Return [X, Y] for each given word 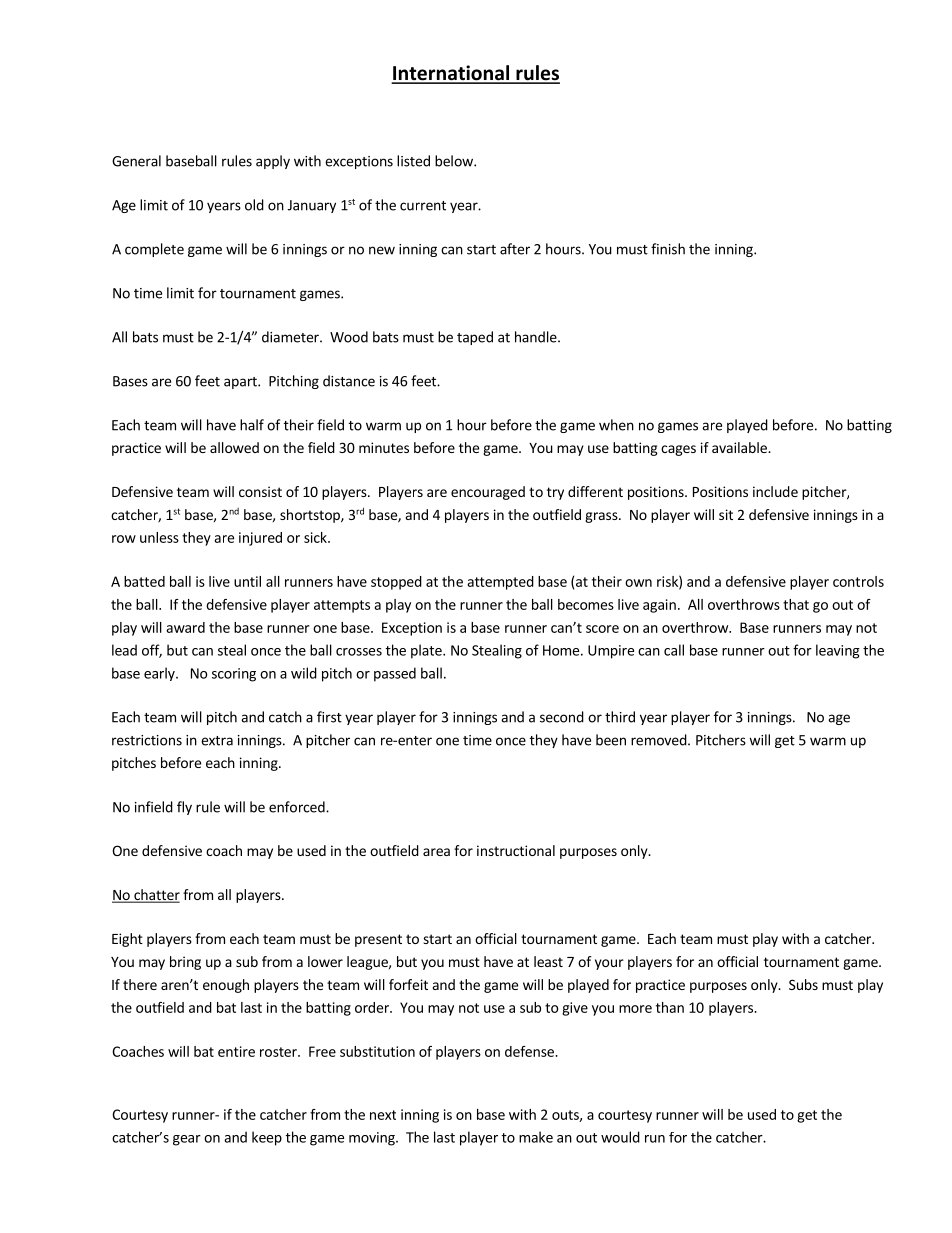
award [185, 627]
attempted [500, 583]
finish [668, 249]
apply [273, 162]
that [796, 604]
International [451, 74]
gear [187, 1140]
